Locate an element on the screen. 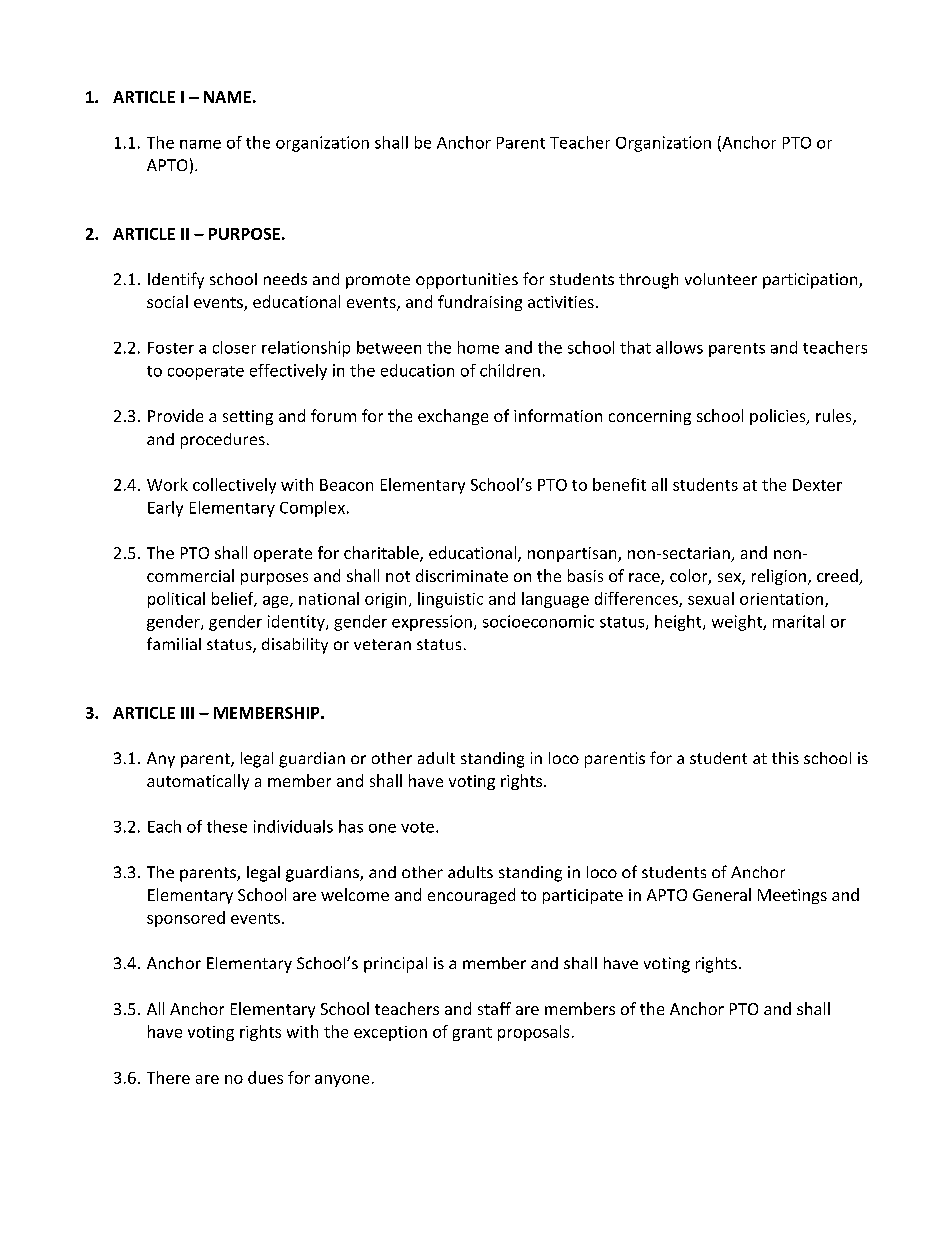  Dexter is located at coordinates (817, 485).
